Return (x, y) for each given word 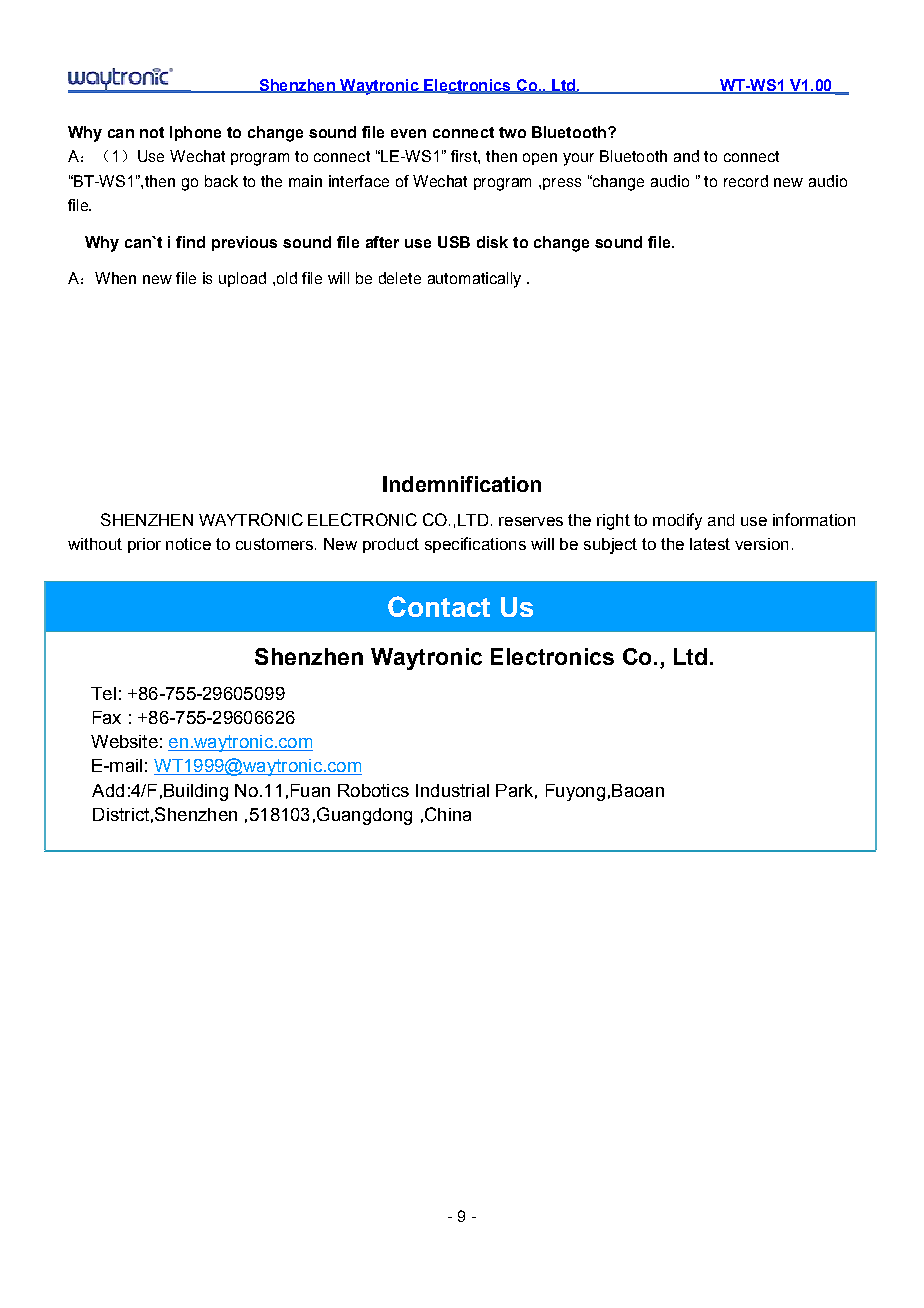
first (465, 156)
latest (710, 544)
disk (492, 242)
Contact (439, 606)
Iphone (195, 133)
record (746, 181)
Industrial (452, 790)
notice (188, 544)
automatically (474, 280)
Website (124, 741)
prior (144, 545)
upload (242, 279)
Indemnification (462, 484)
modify (677, 521)
